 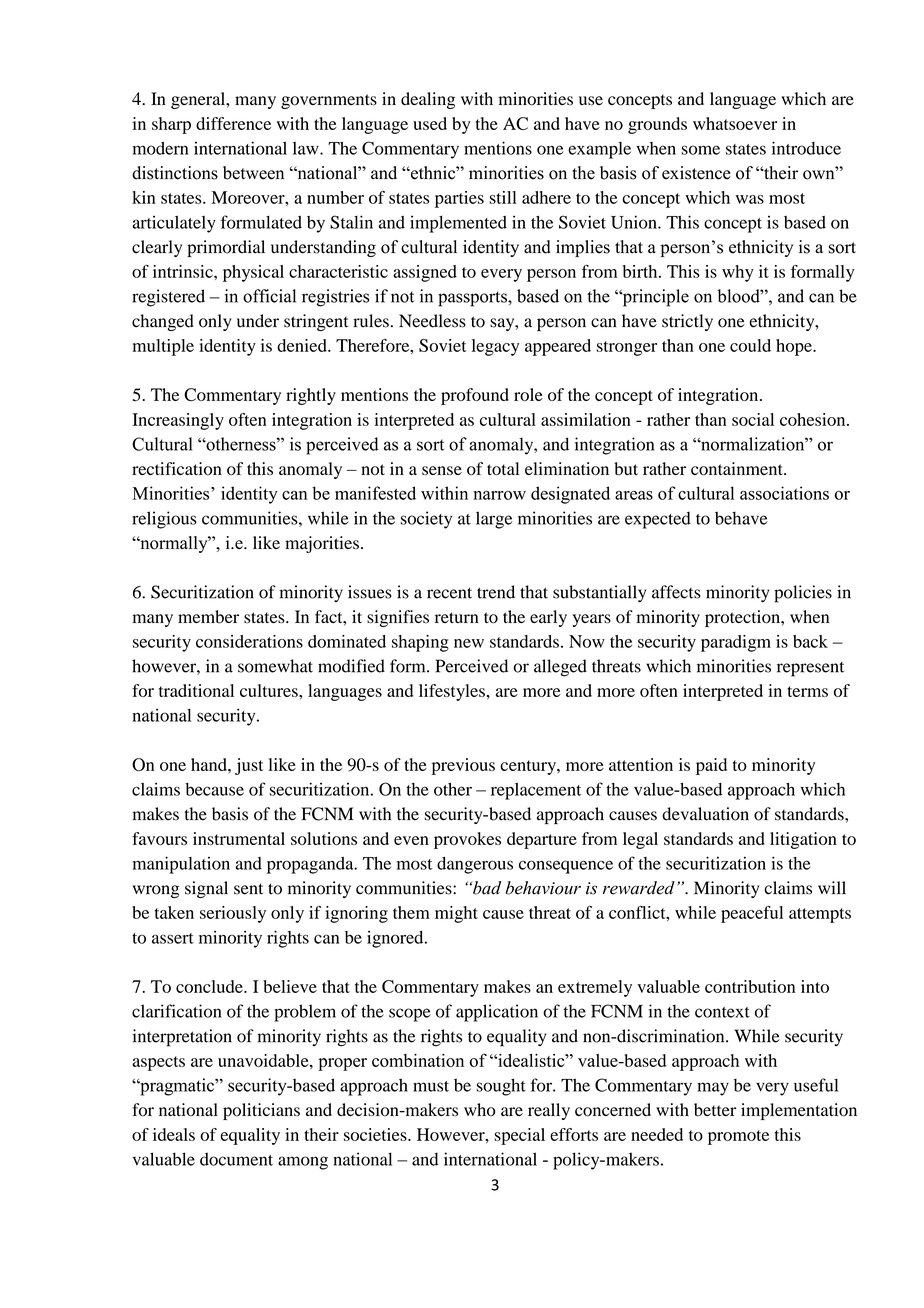 What do you see at coordinates (735, 123) in the screenshot?
I see `whatsoever` at bounding box center [735, 123].
